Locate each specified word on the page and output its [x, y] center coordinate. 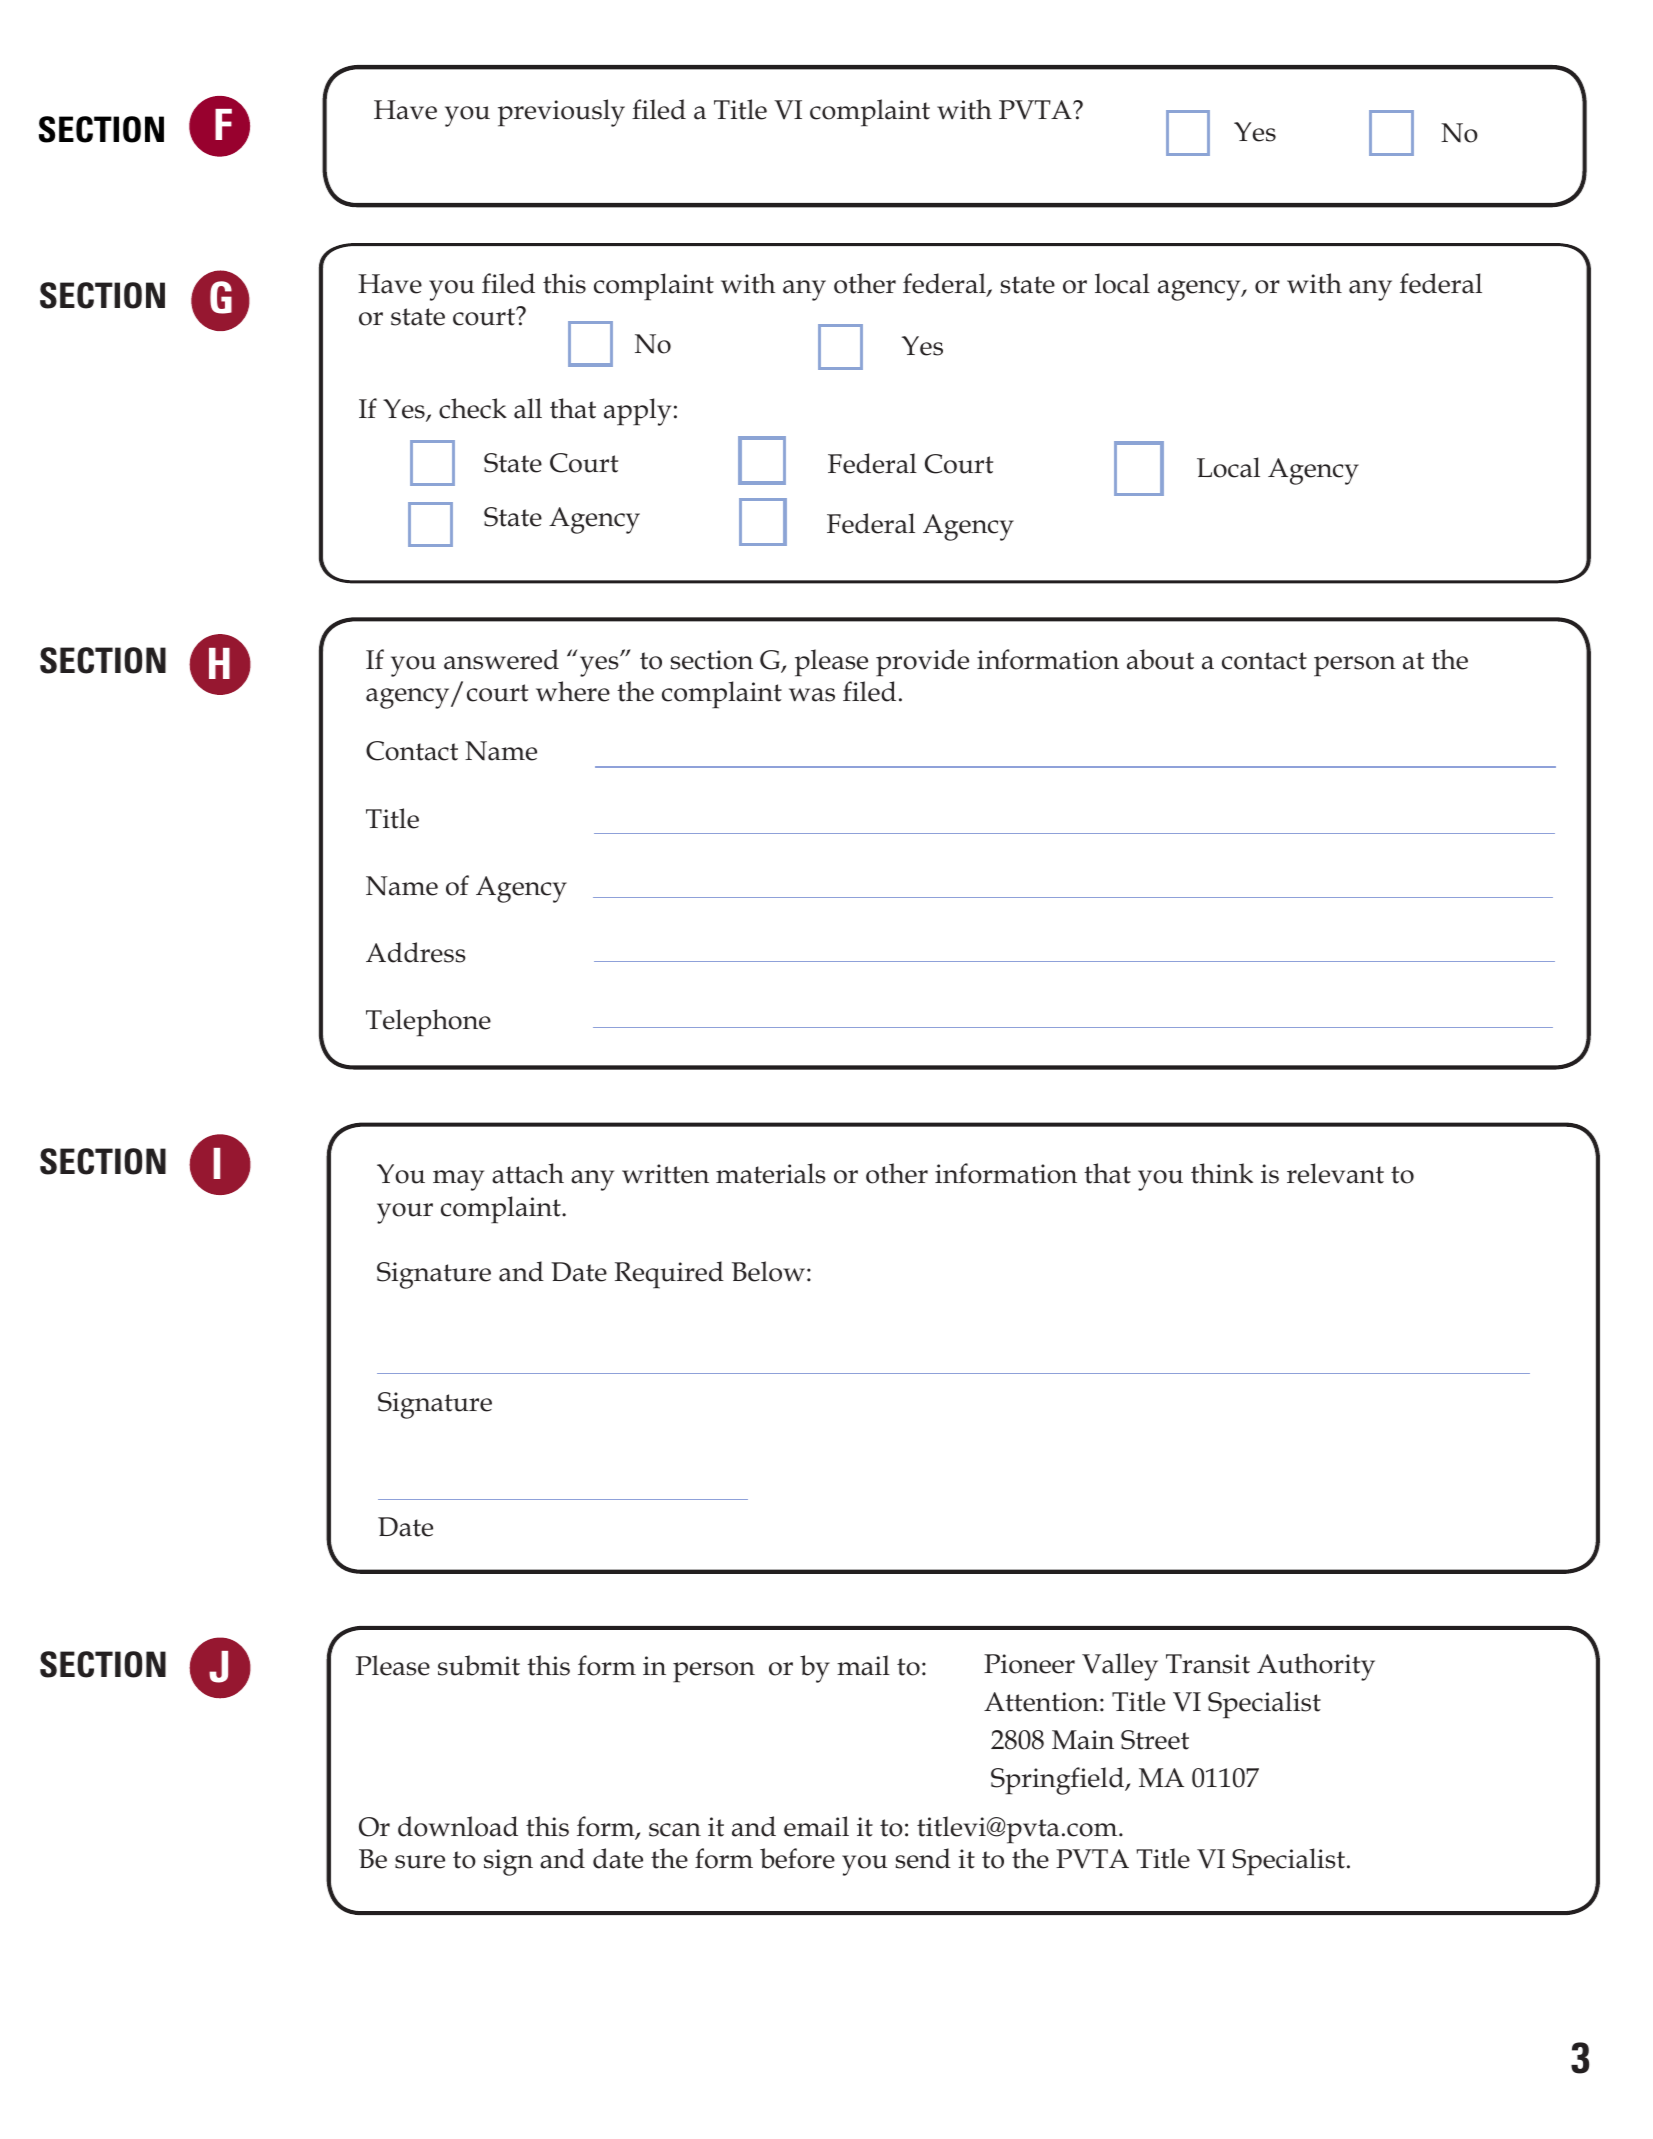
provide [922, 663]
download [458, 1826]
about [1160, 659]
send [923, 1858]
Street [1155, 1740]
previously [561, 113]
